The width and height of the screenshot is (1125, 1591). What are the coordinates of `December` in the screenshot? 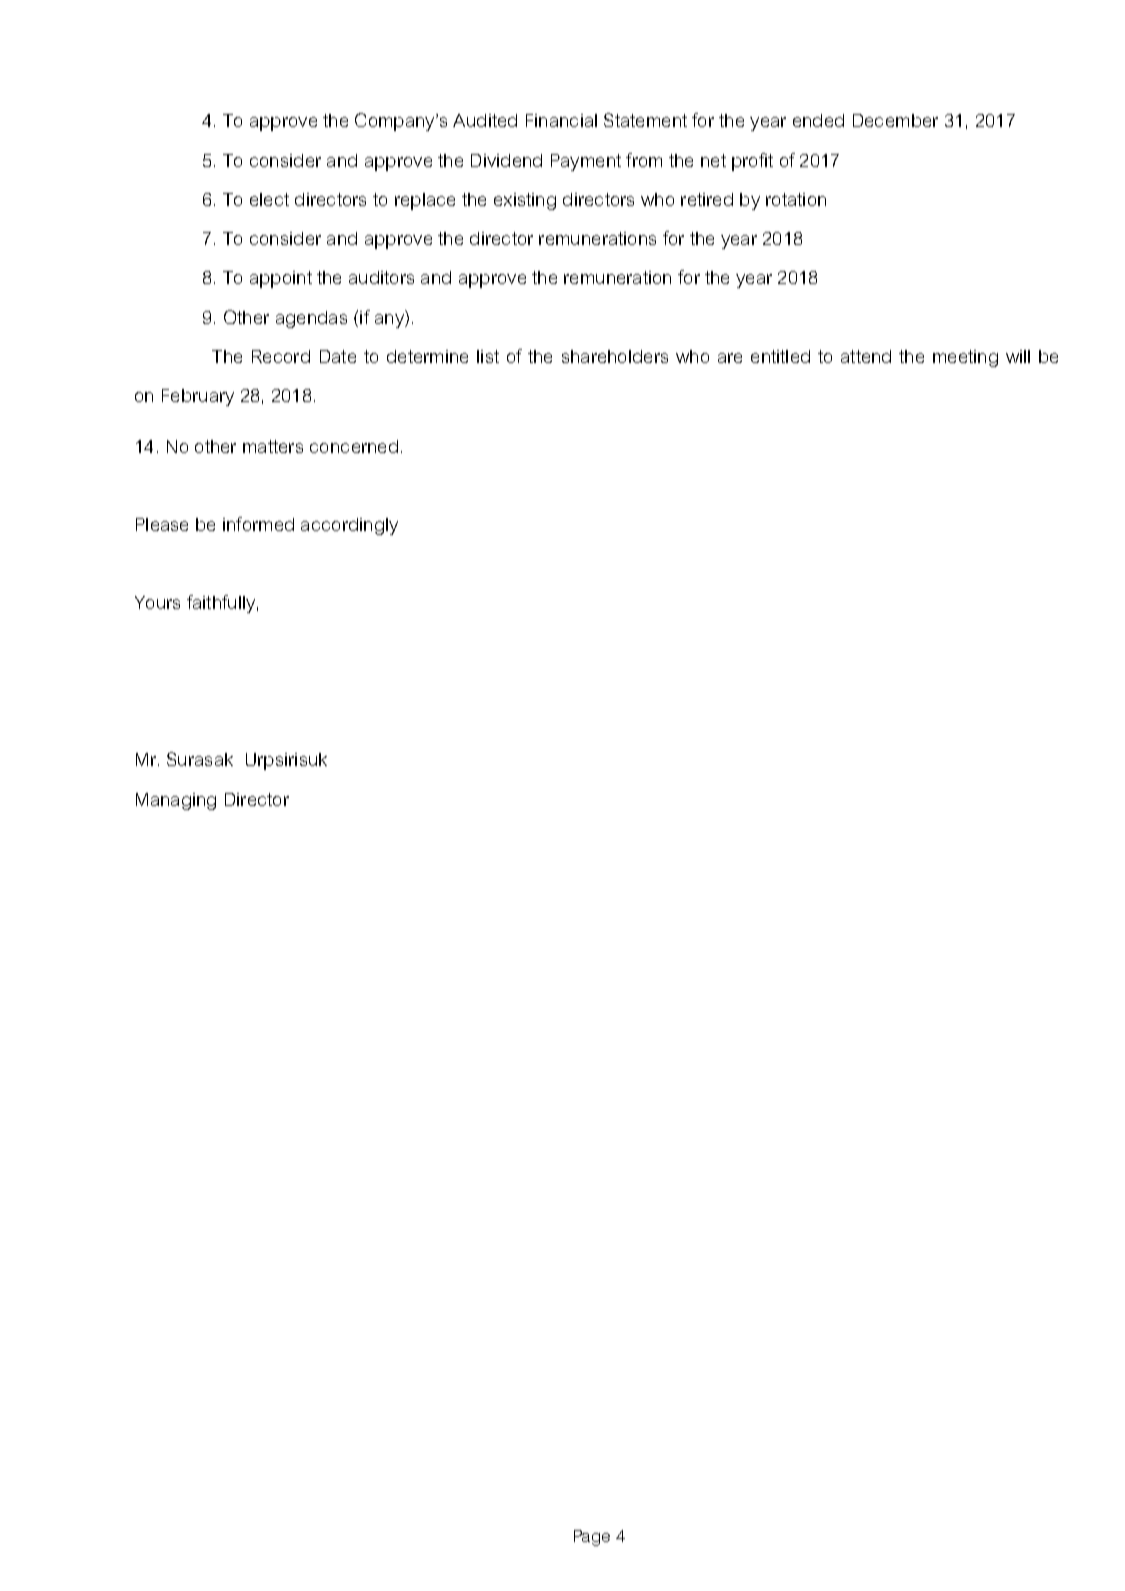 It's located at (895, 120).
